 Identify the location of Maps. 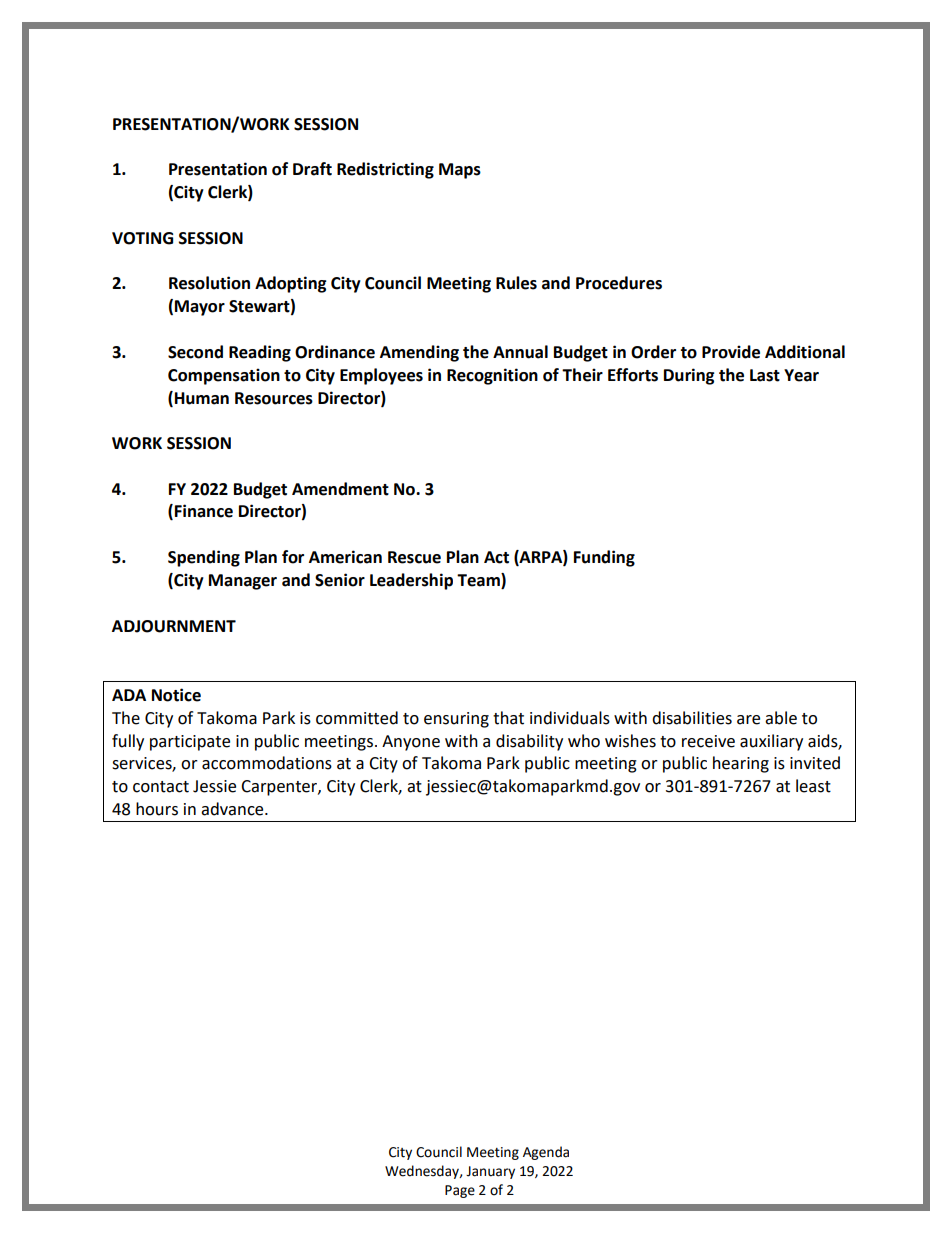
(460, 171).
